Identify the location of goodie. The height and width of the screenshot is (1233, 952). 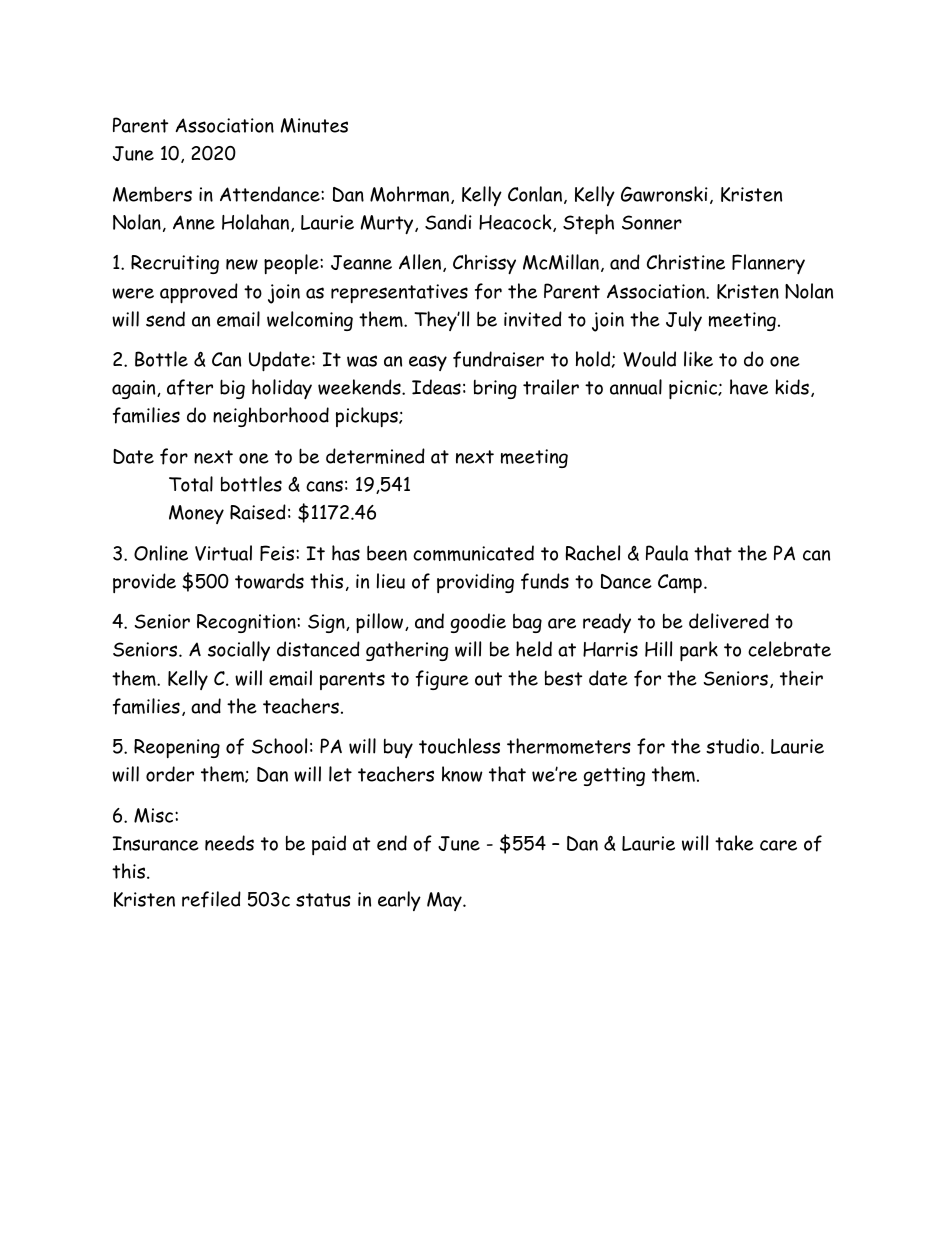
(478, 623).
